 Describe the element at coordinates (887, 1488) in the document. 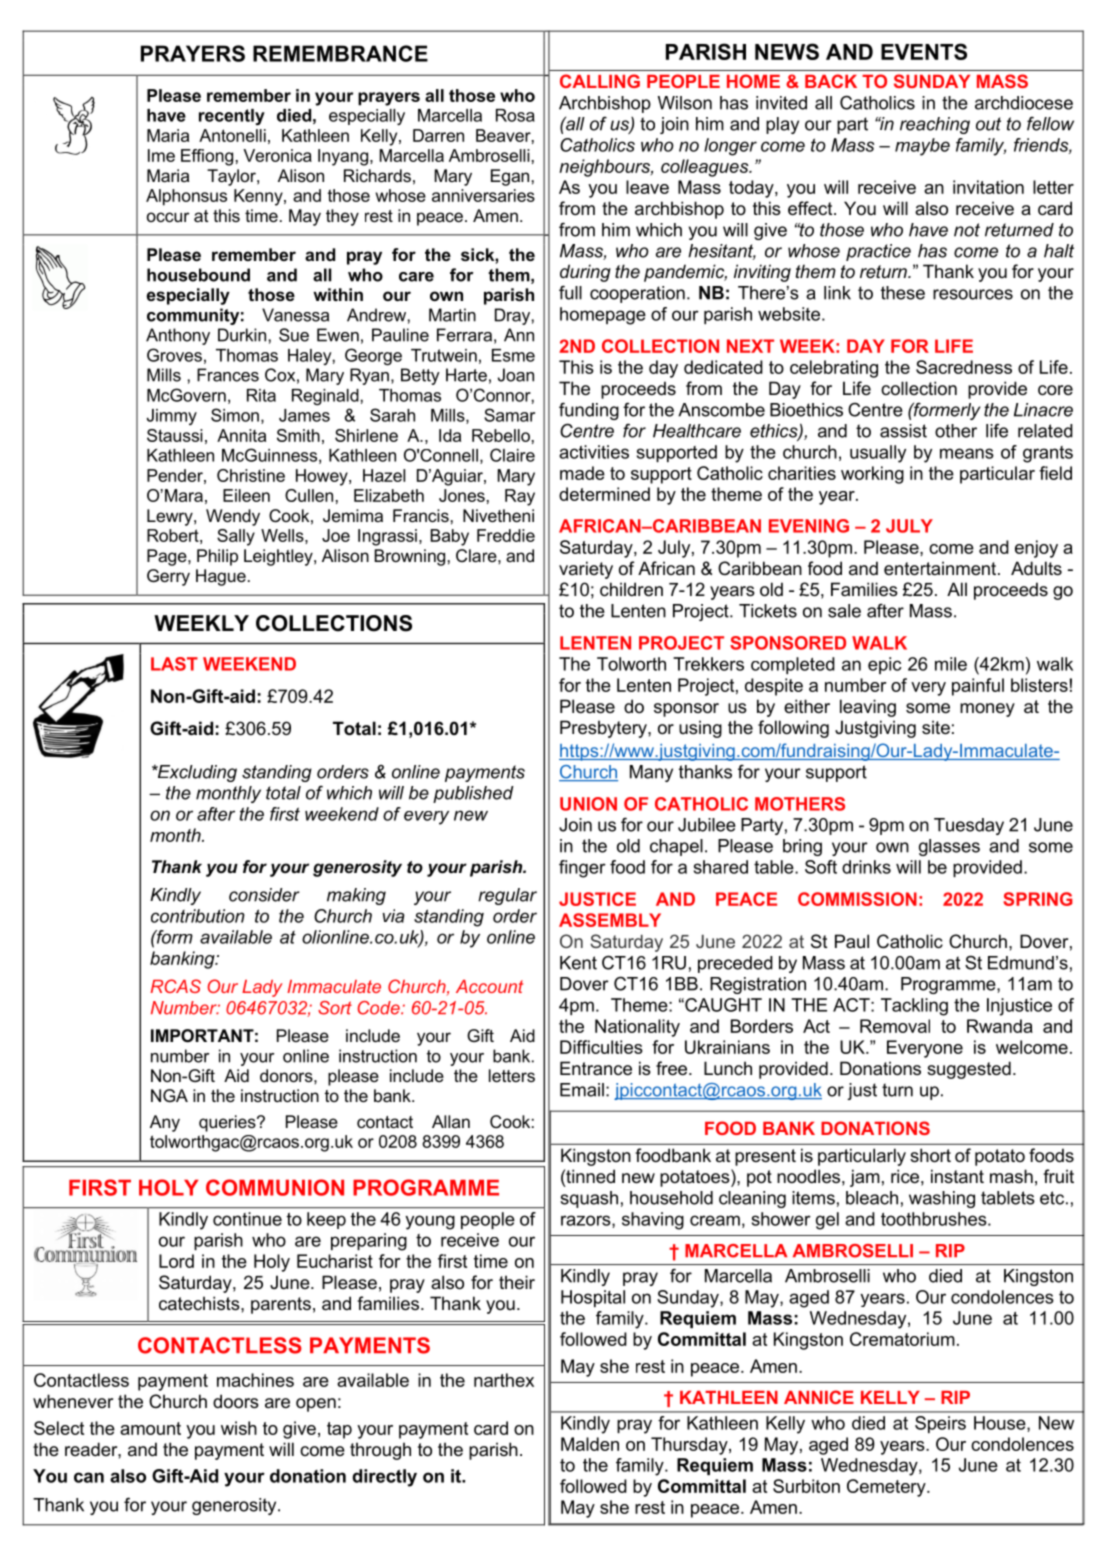

I see `Cemetery` at that location.
